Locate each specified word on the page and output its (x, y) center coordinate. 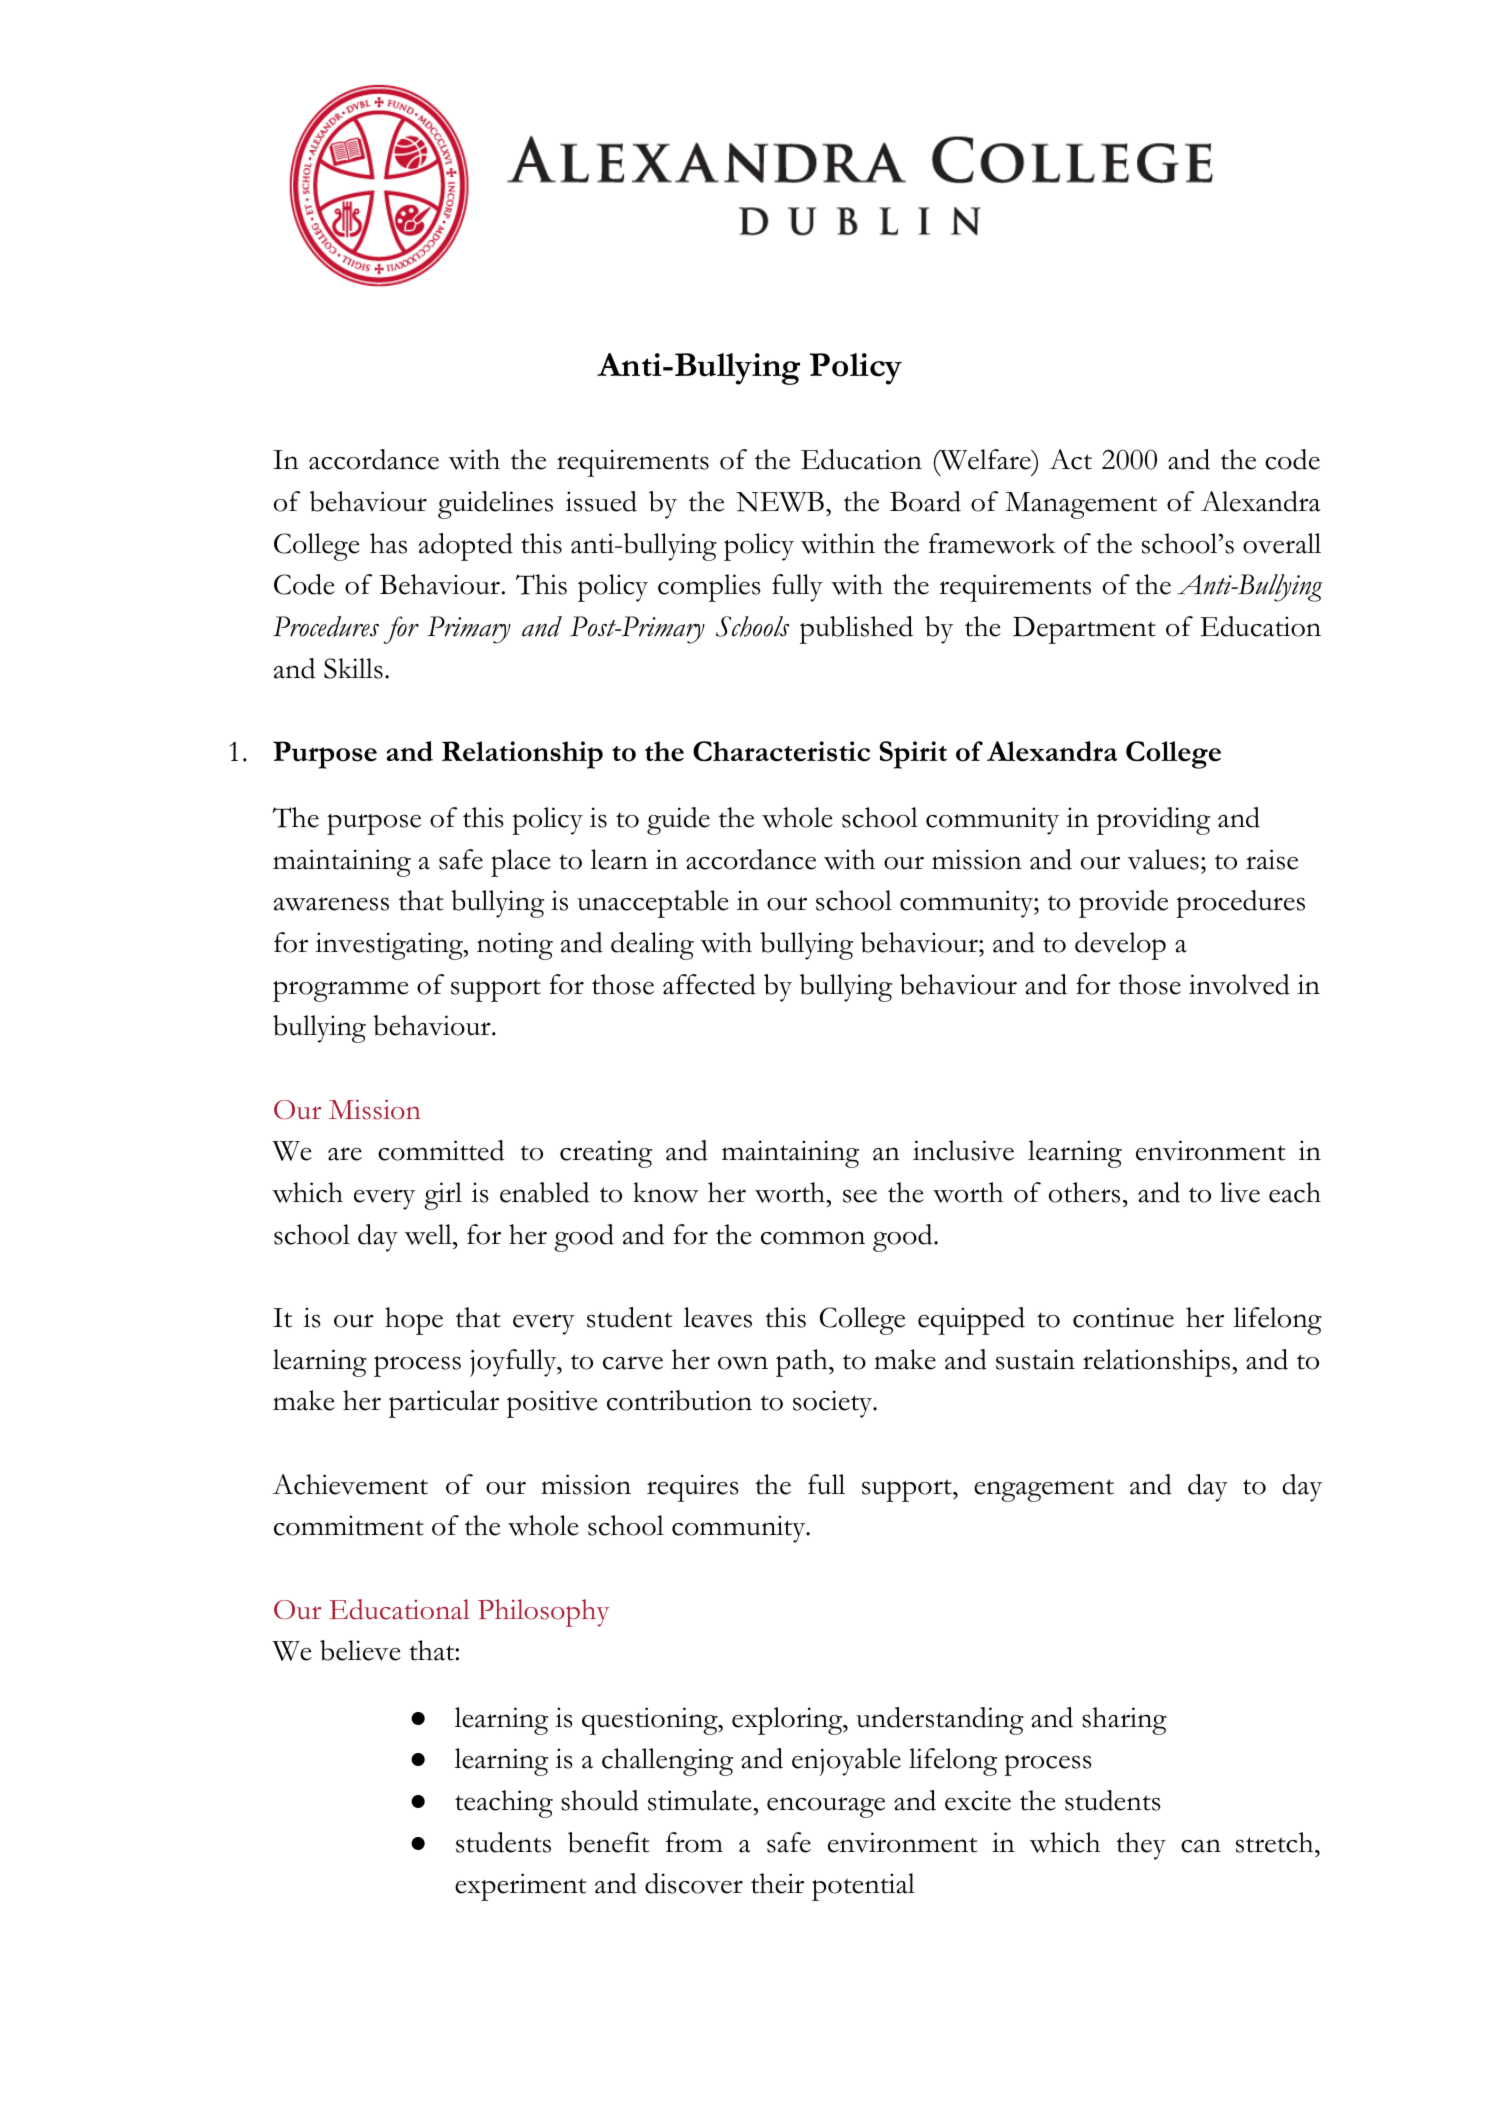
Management (1081, 505)
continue (1123, 1317)
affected (709, 984)
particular (444, 1404)
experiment (520, 1887)
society (833, 1404)
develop (1120, 946)
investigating (390, 946)
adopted (466, 547)
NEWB (780, 501)
